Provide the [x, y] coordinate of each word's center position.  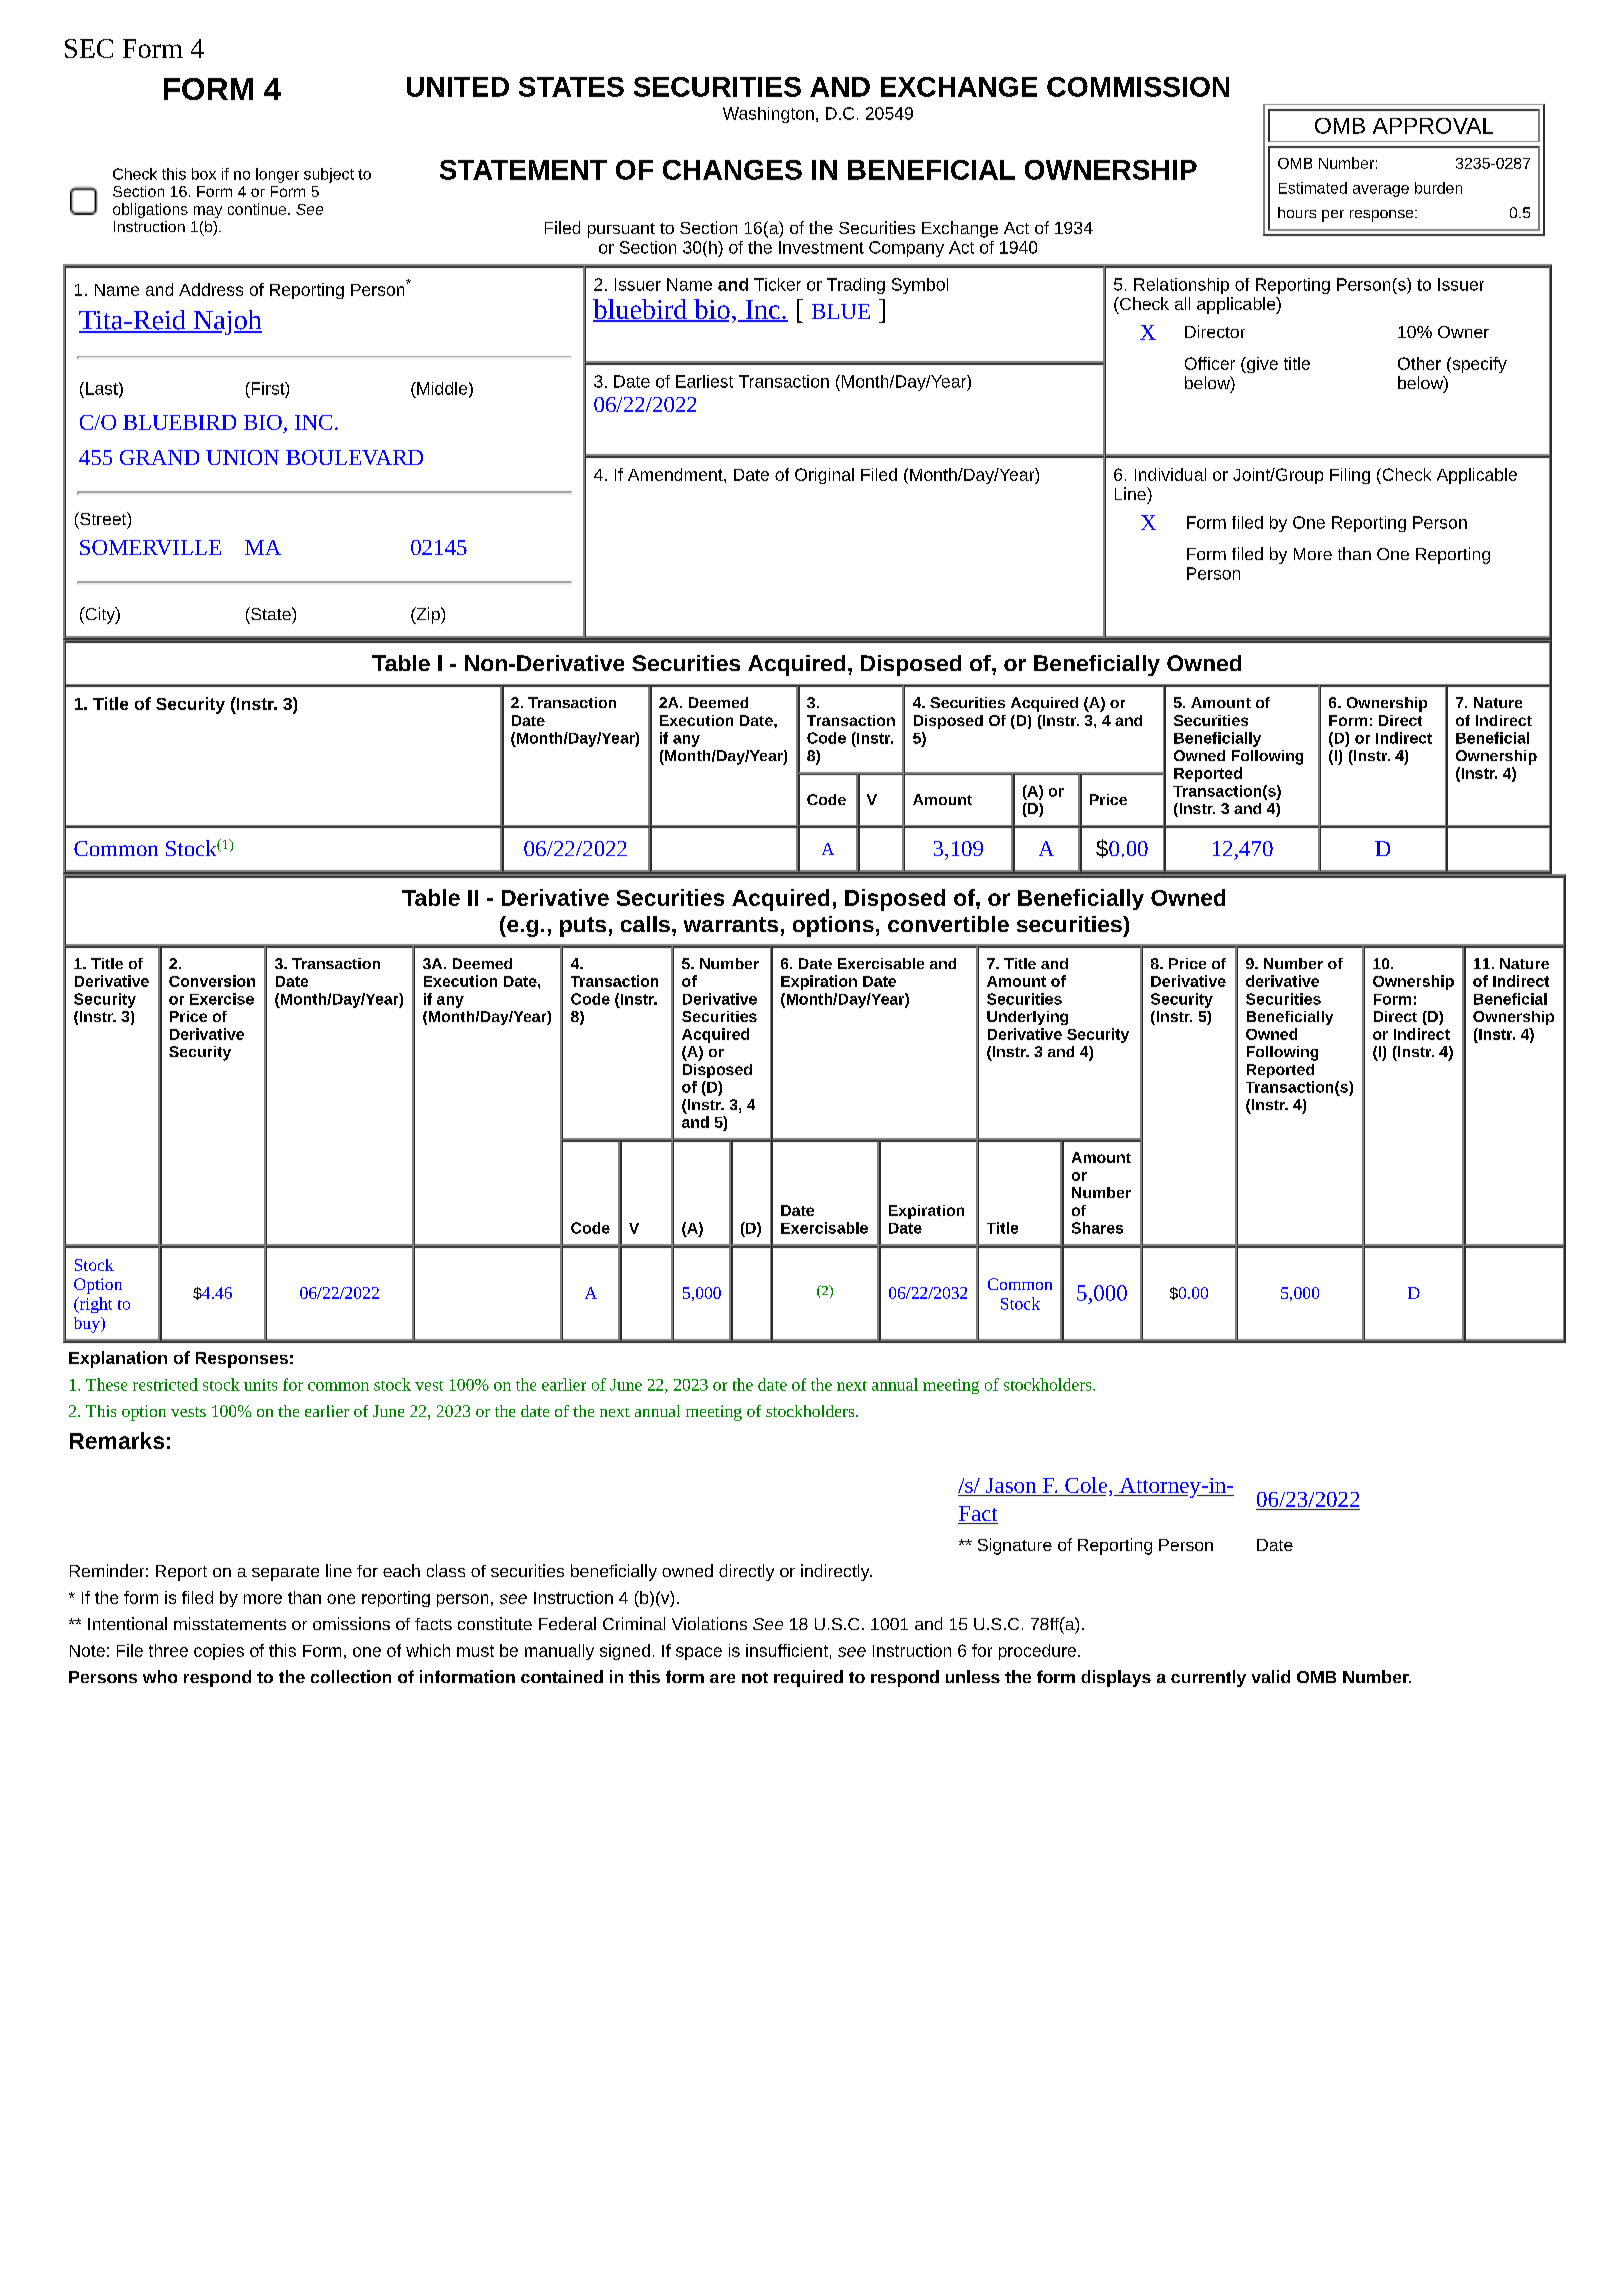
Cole [1087, 1485]
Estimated [1313, 188]
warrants [731, 924]
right [94, 1305]
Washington [768, 115]
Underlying [1027, 1018]
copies [219, 1652]
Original [824, 476]
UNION [242, 457]
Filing [1350, 476]
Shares [1097, 1228]
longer [277, 175]
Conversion [212, 981]
